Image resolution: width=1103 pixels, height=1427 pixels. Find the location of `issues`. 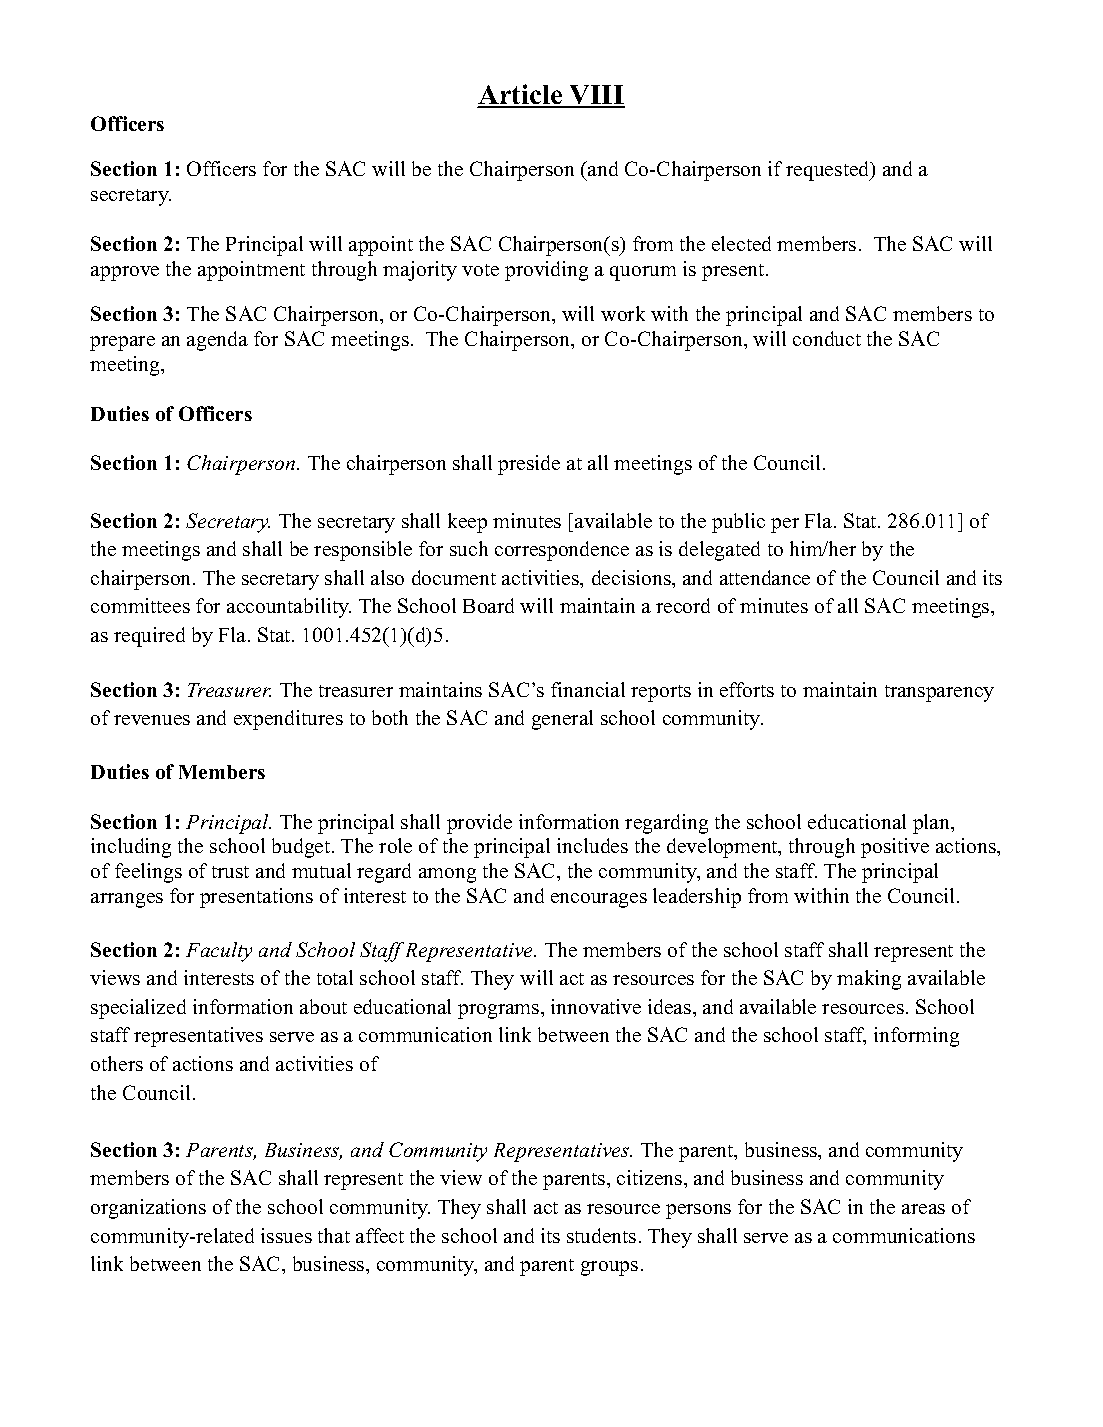

issues is located at coordinates (286, 1235).
